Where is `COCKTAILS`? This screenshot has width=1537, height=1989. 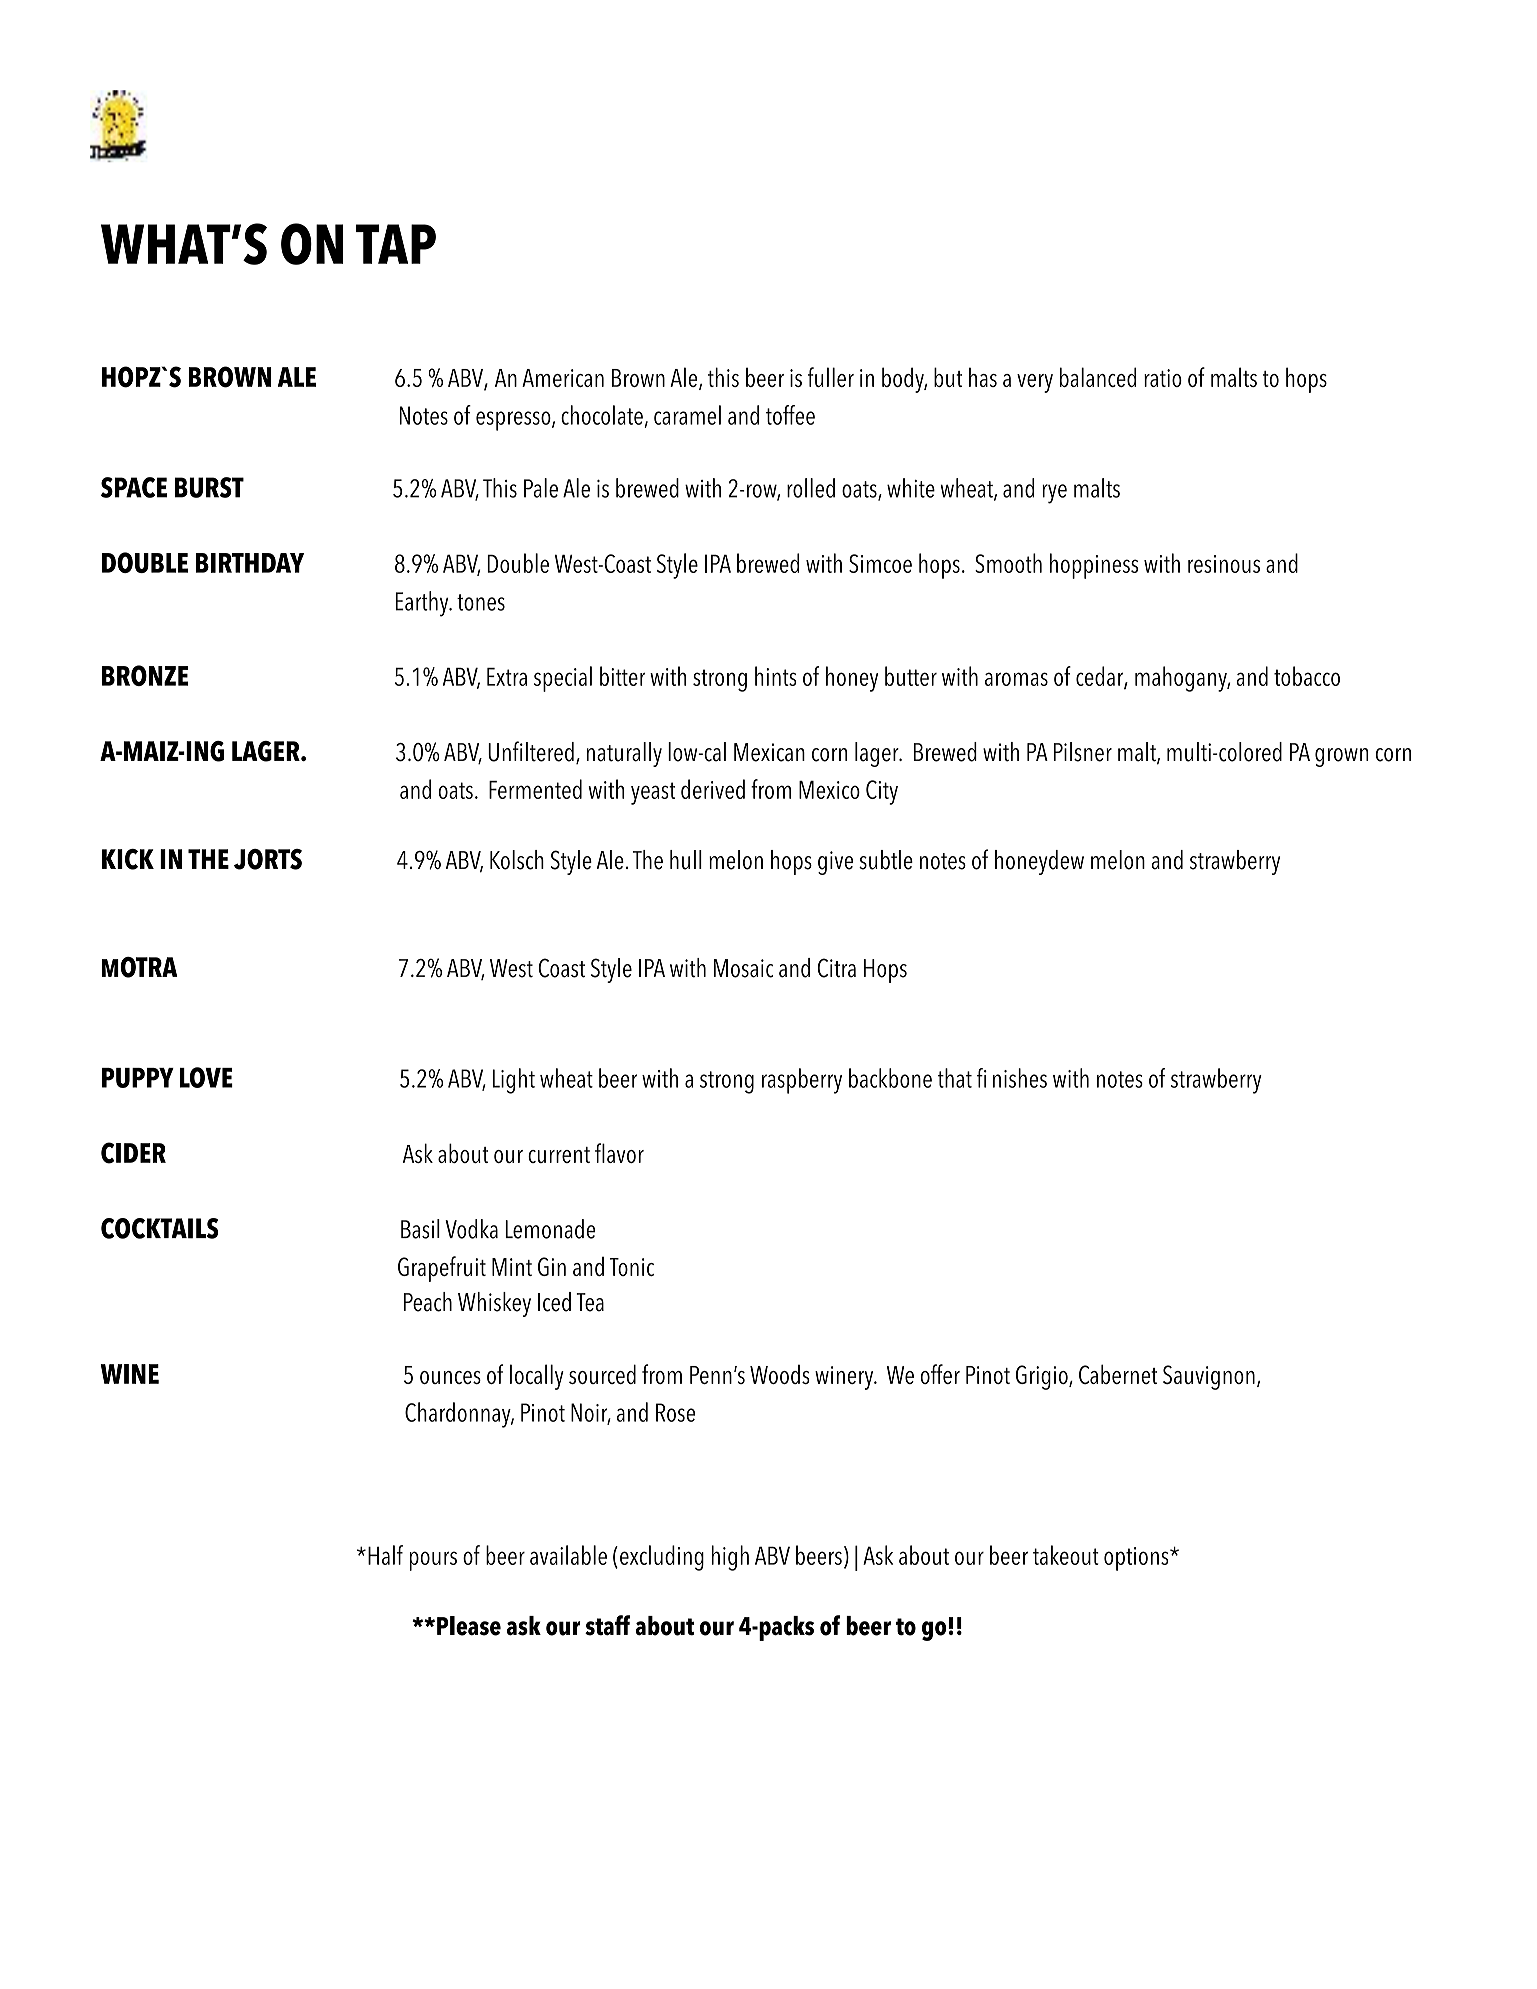
COCKTAILS is located at coordinates (159, 1228).
